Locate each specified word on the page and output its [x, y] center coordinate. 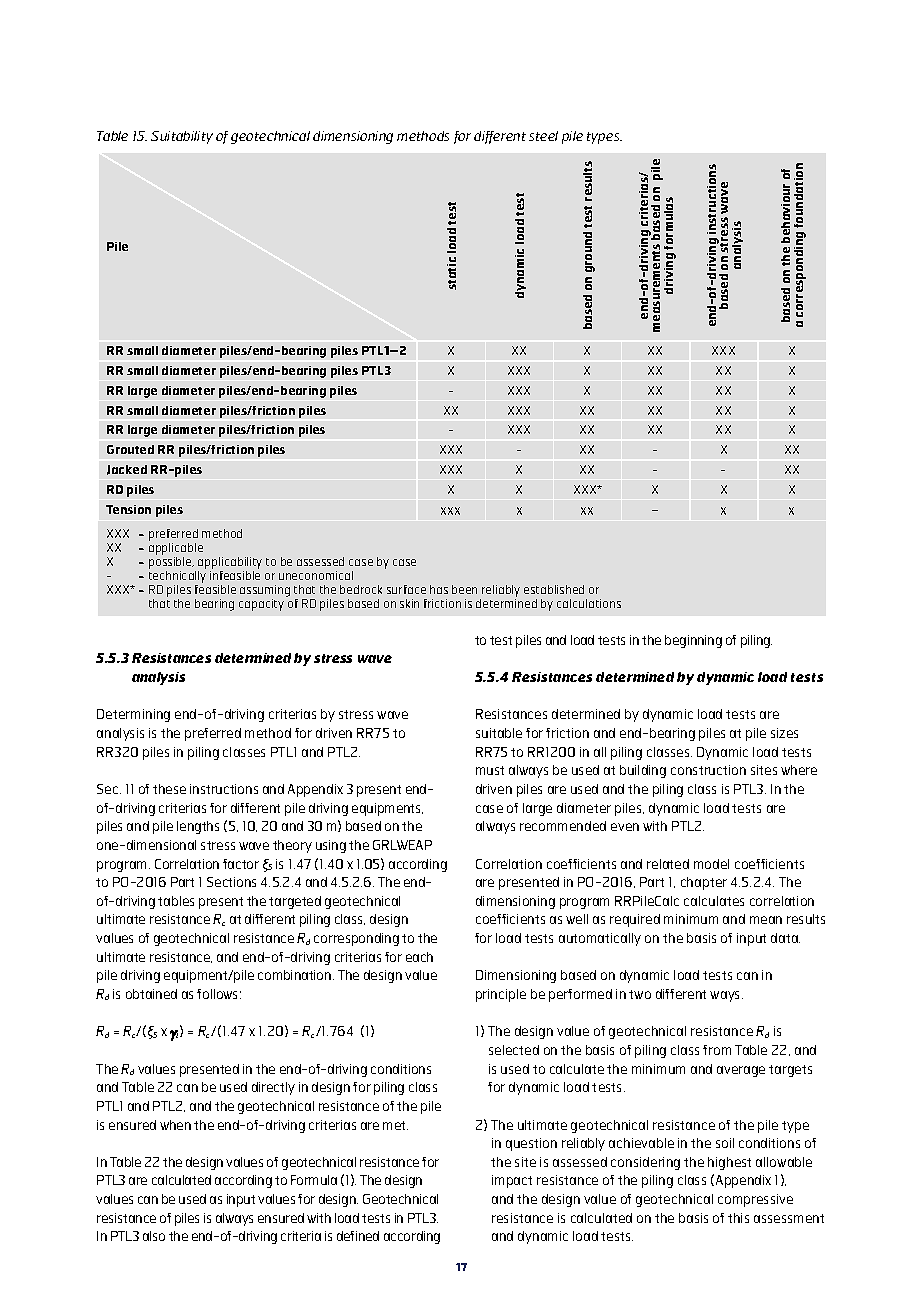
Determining [133, 715]
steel [543, 136]
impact [512, 1181]
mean [766, 920]
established [554, 589]
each [419, 957]
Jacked [127, 470]
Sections [231, 882]
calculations [589, 603]
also [154, 1236]
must [490, 770]
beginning [693, 641]
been [464, 589]
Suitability [182, 137]
